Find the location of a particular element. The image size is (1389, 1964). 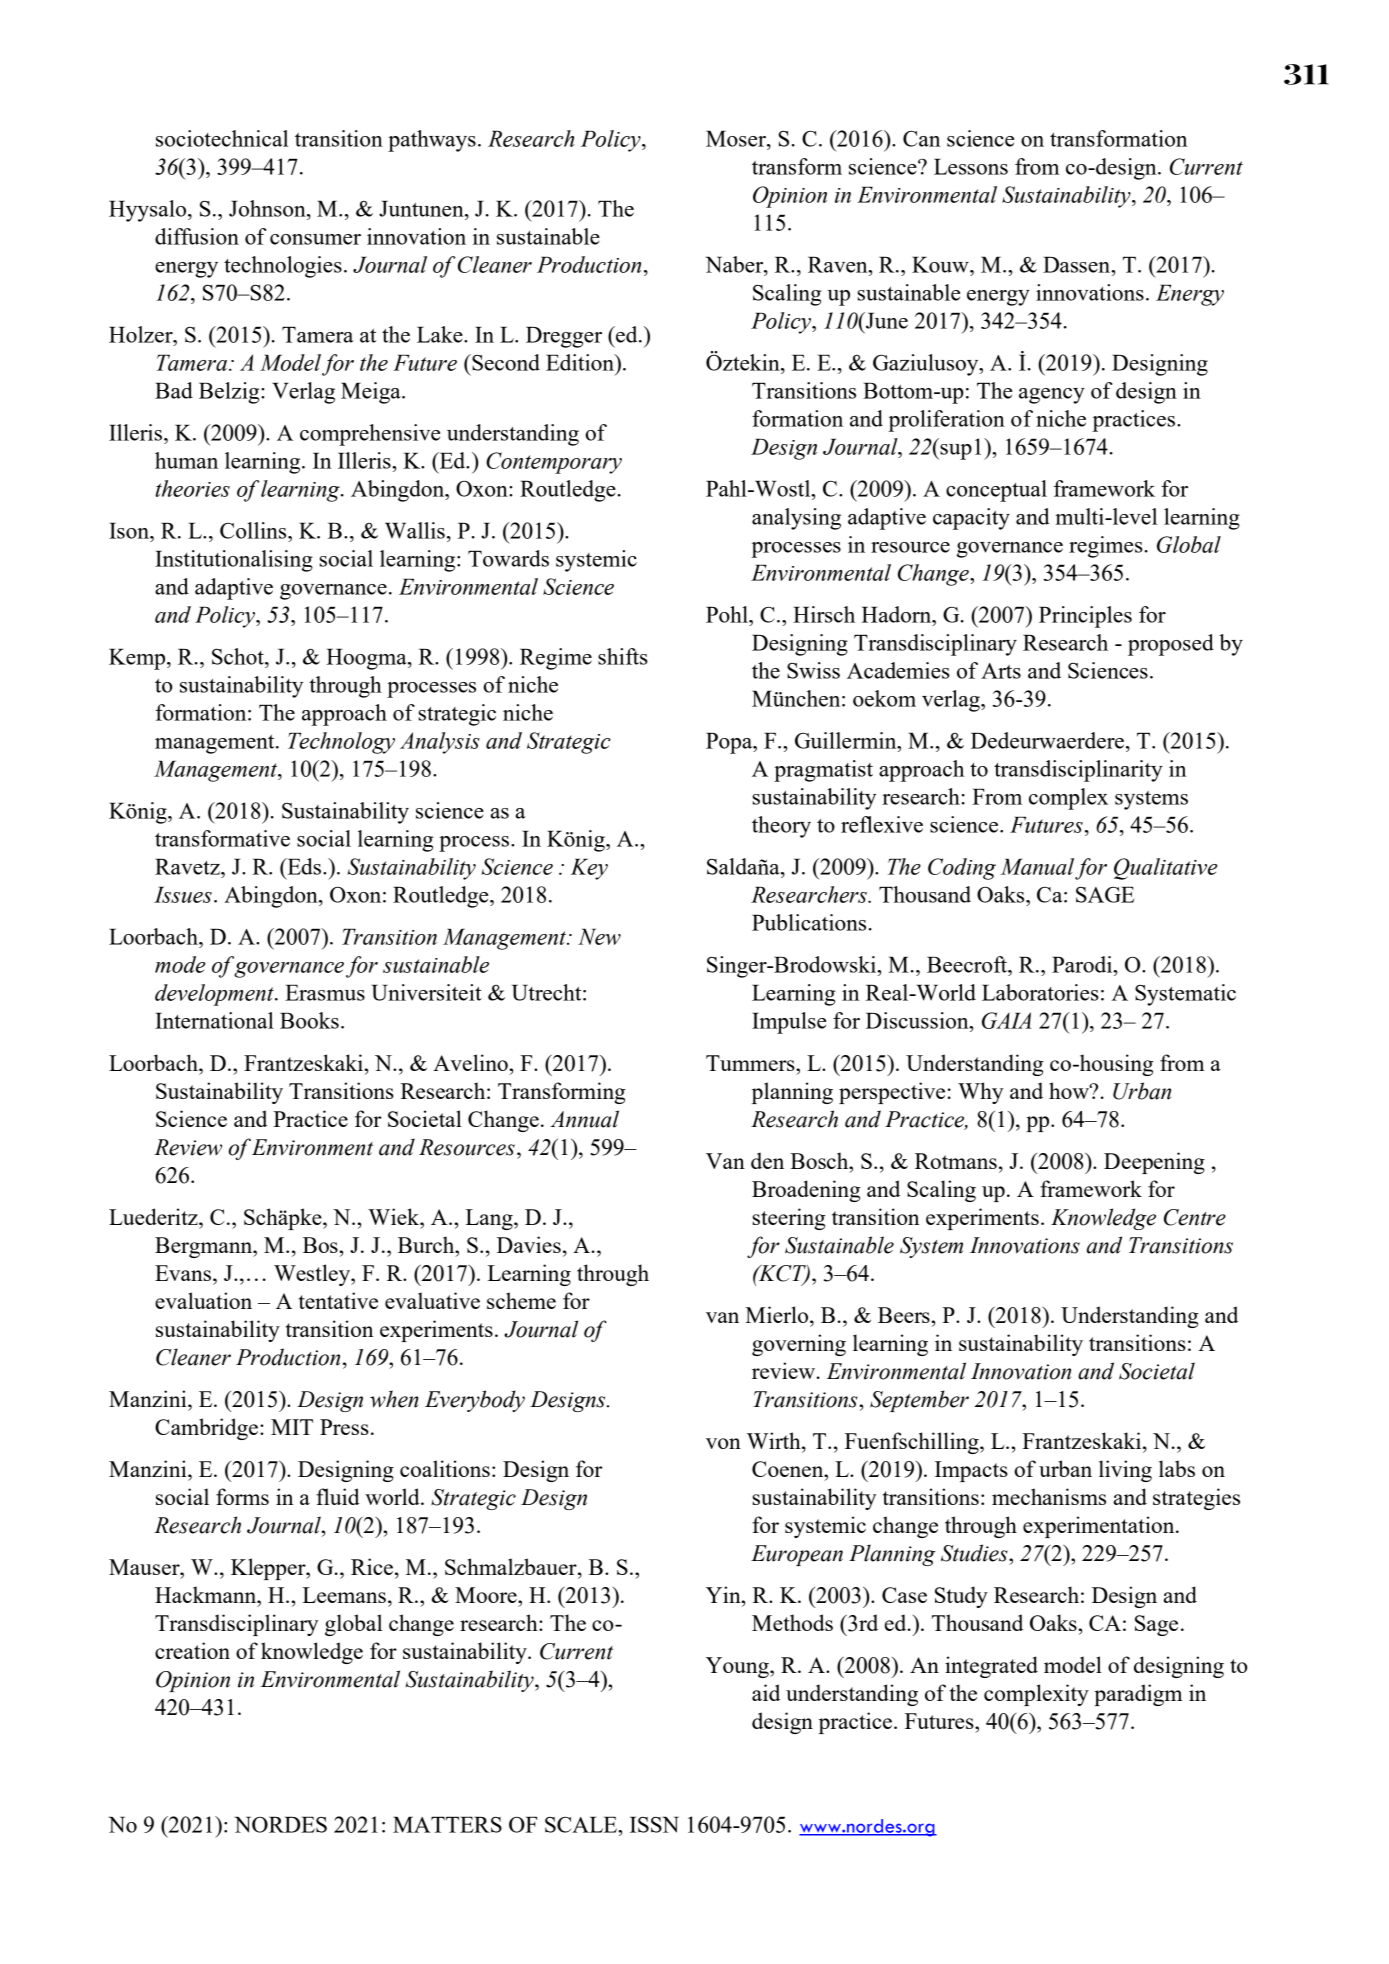

paradigm is located at coordinates (1138, 1695).
